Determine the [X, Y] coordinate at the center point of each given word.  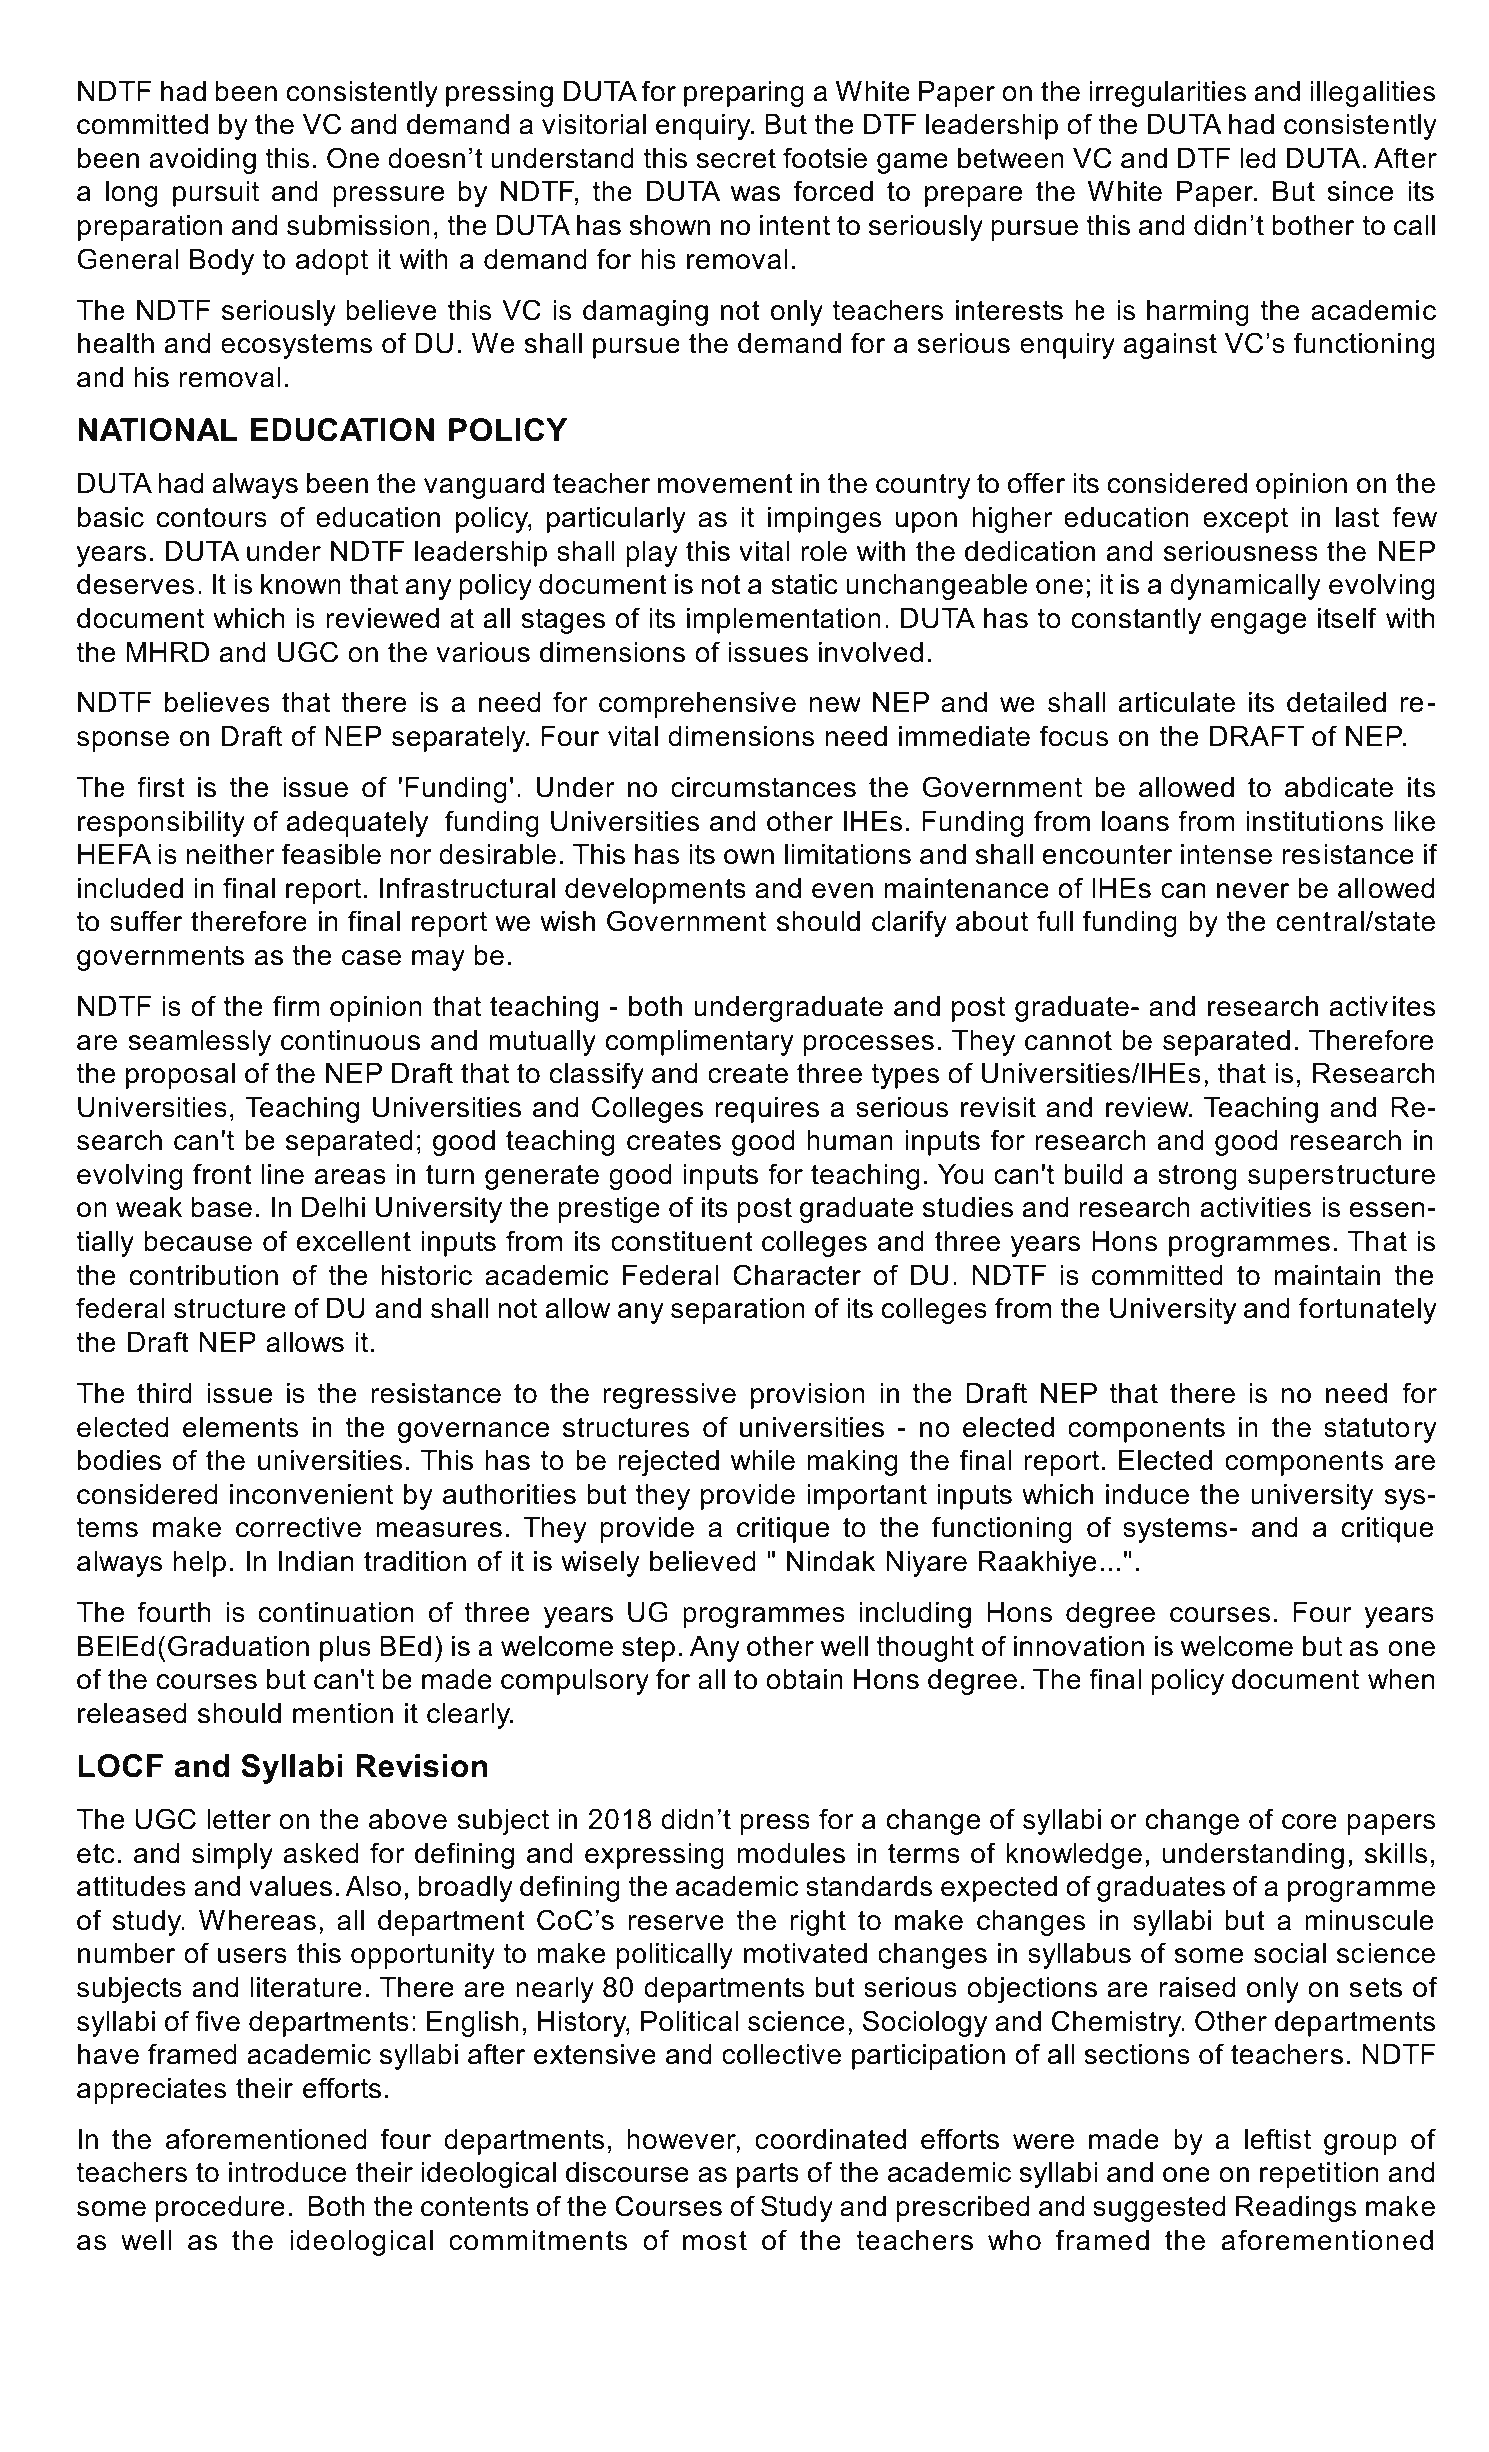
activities [1255, 1207]
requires [767, 1110]
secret [736, 158]
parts [768, 2175]
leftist [1278, 2139]
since [1360, 191]
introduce [287, 2172]
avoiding [202, 161]
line [282, 1174]
